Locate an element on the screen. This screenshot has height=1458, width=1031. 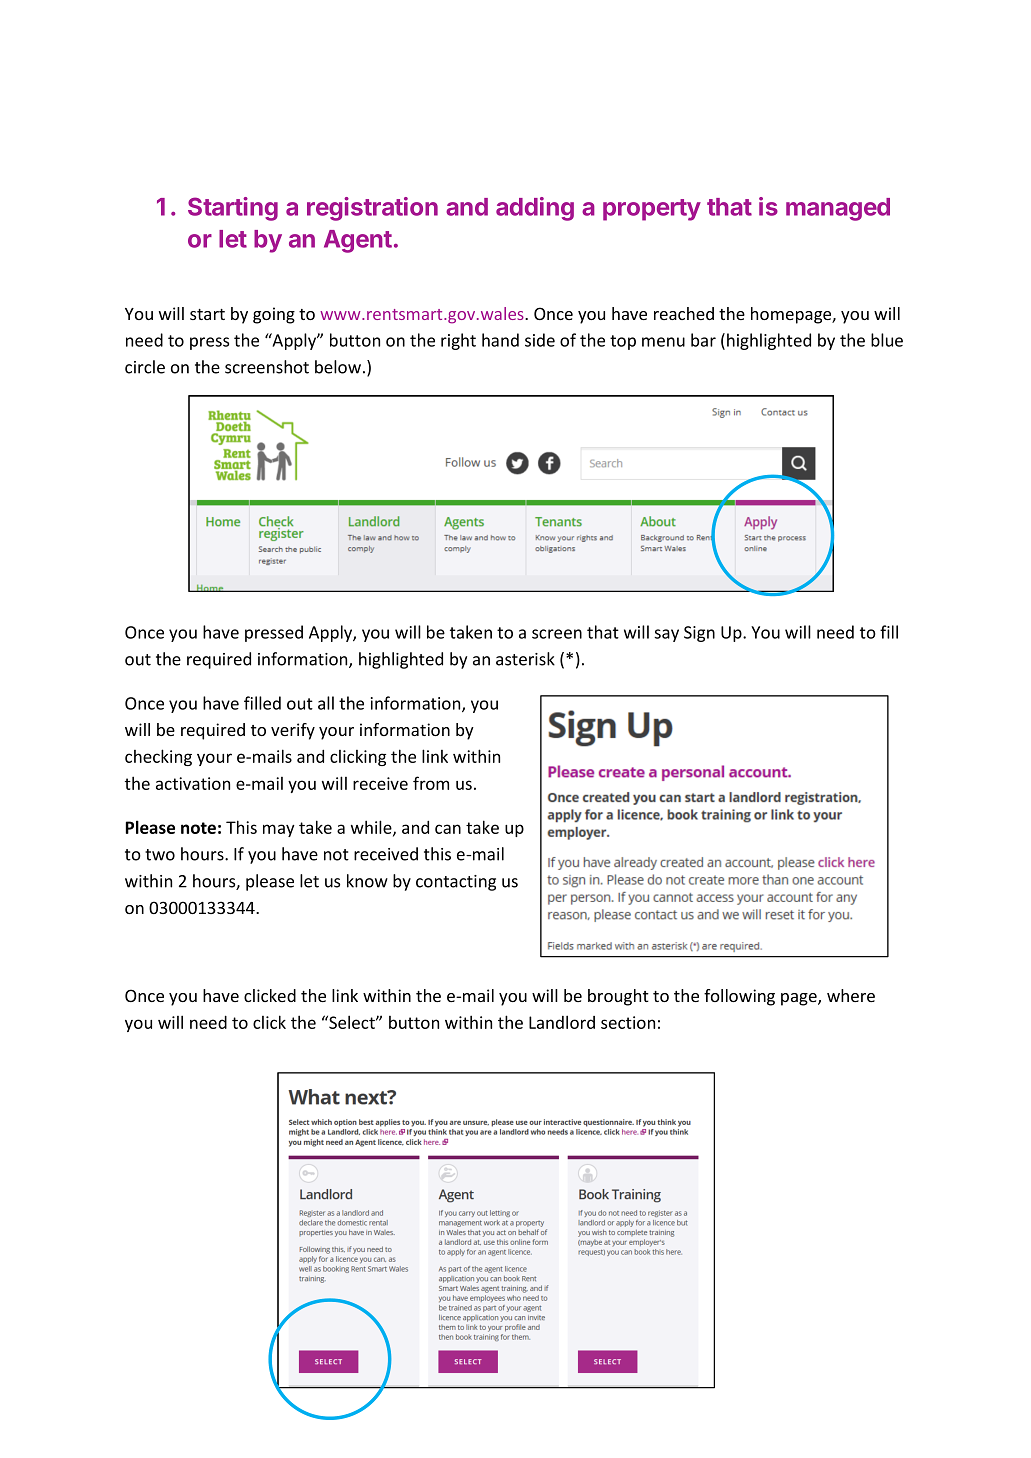
Agent is located at coordinates (358, 241).
